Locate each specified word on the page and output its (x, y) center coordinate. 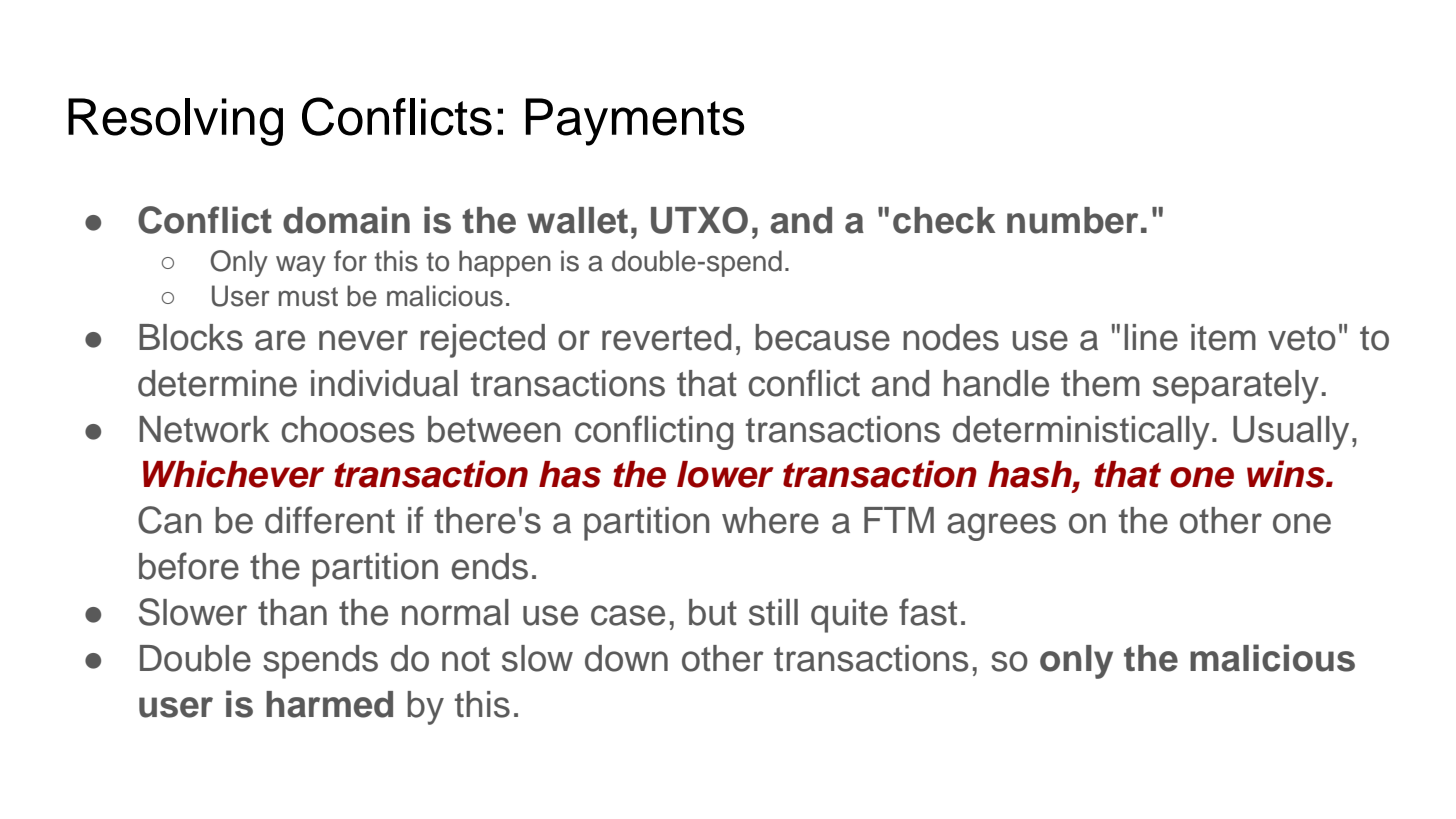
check (944, 220)
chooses (348, 429)
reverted (666, 337)
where (770, 520)
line (1151, 337)
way (301, 266)
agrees (1001, 527)
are (280, 340)
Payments (635, 122)
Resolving (175, 122)
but (713, 612)
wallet (577, 220)
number (1072, 220)
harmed (329, 704)
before (189, 566)
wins (1287, 474)
